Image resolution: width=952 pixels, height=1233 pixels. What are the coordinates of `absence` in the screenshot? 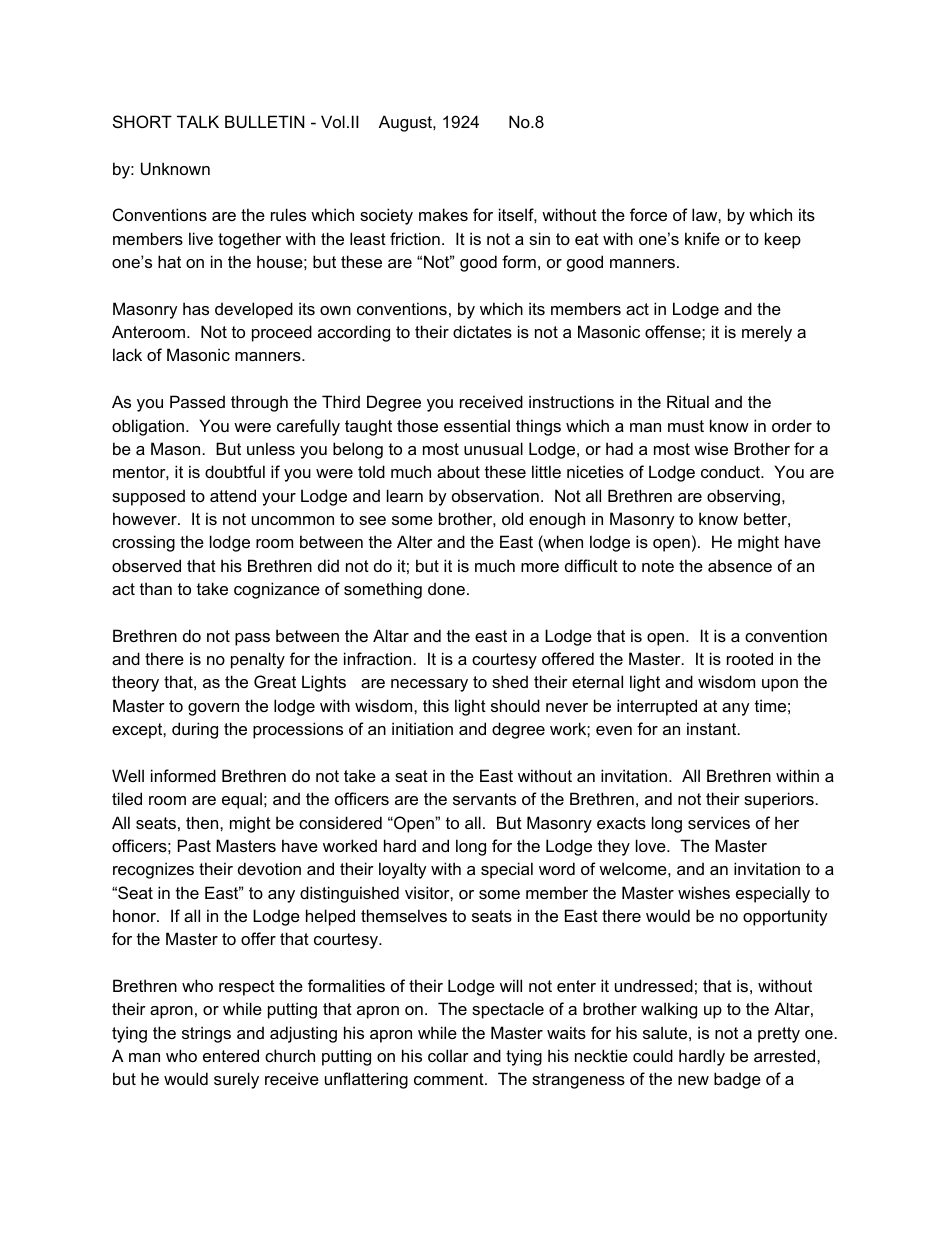 It's located at (740, 565).
